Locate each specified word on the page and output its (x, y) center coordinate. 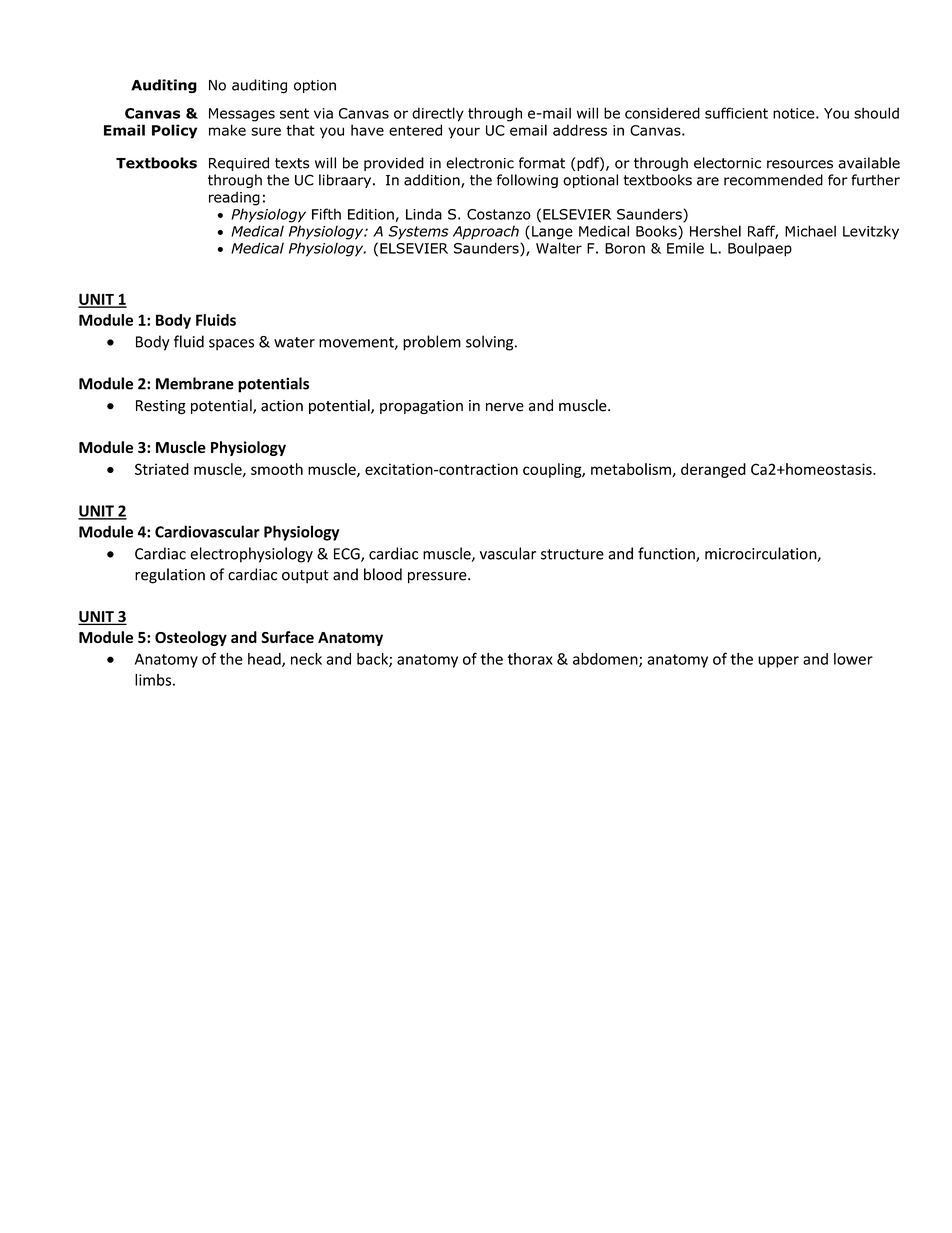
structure (572, 554)
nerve (505, 407)
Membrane (195, 383)
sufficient (736, 113)
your (464, 133)
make (227, 130)
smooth (277, 469)
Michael (810, 231)
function (667, 554)
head (265, 660)
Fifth (326, 214)
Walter (559, 248)
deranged (713, 470)
